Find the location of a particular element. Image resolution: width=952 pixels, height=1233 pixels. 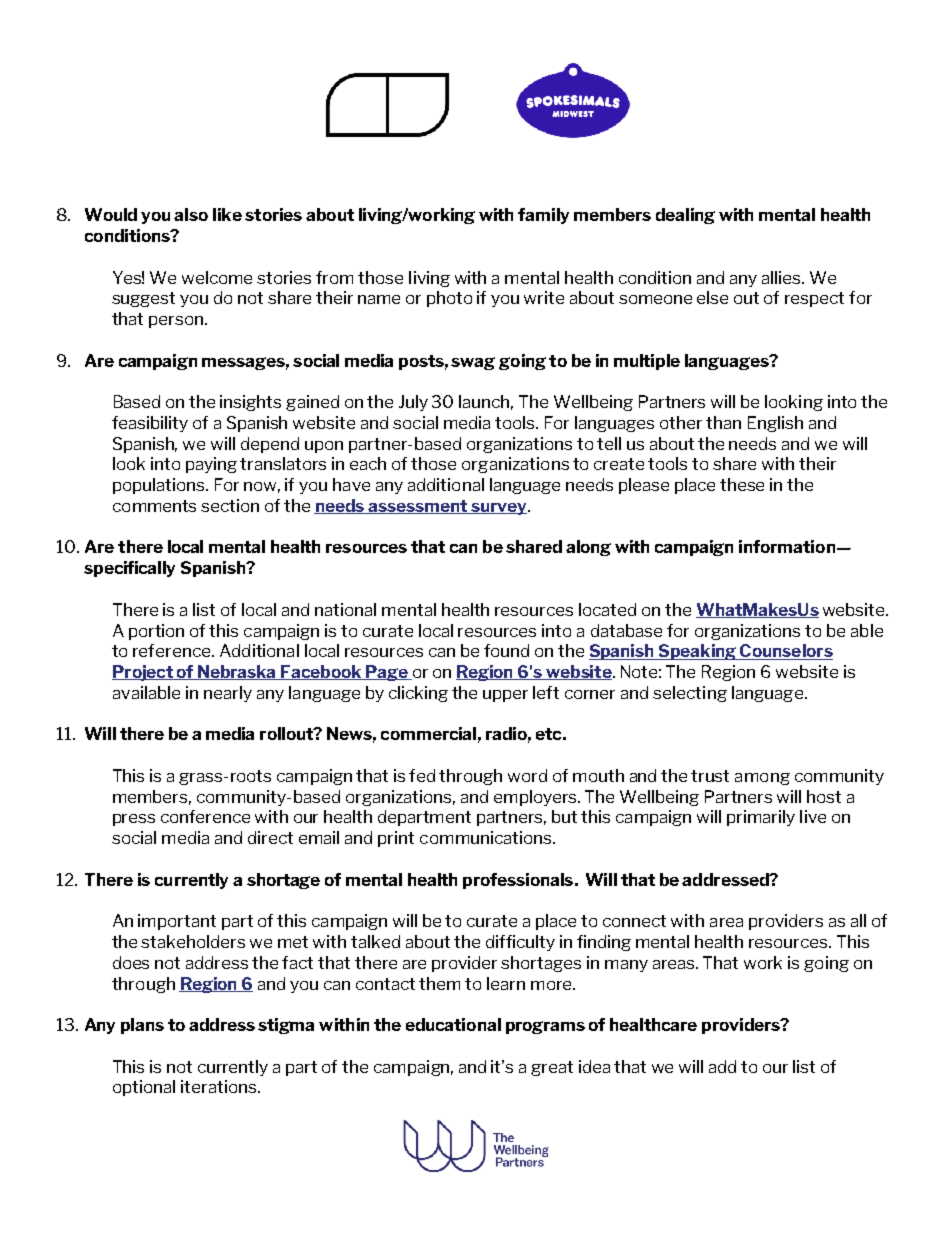

section is located at coordinates (230, 505).
